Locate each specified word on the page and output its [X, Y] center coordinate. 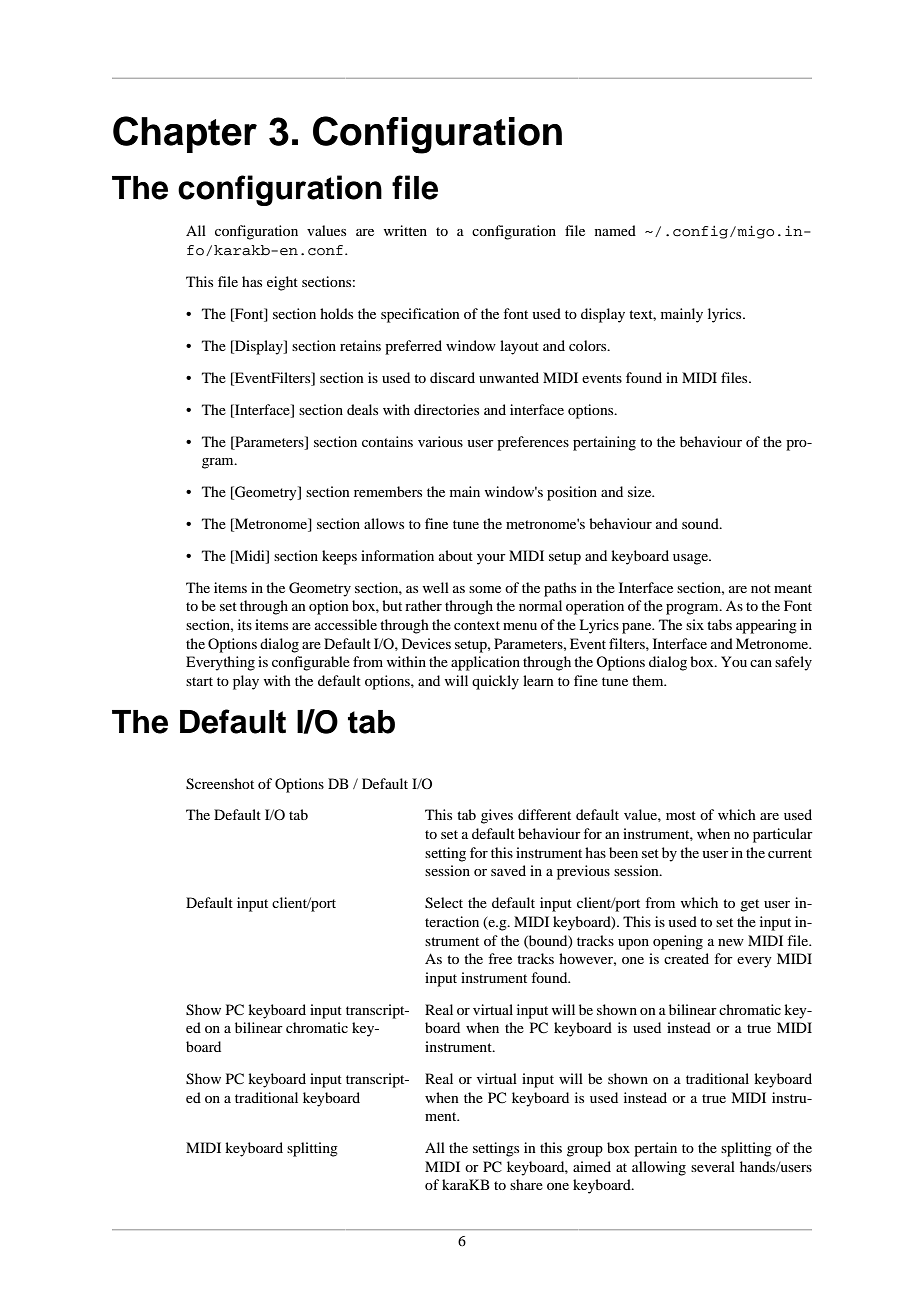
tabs [719, 624]
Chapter [185, 134]
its [245, 624]
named [615, 230]
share [526, 1184]
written [405, 230]
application [485, 663]
